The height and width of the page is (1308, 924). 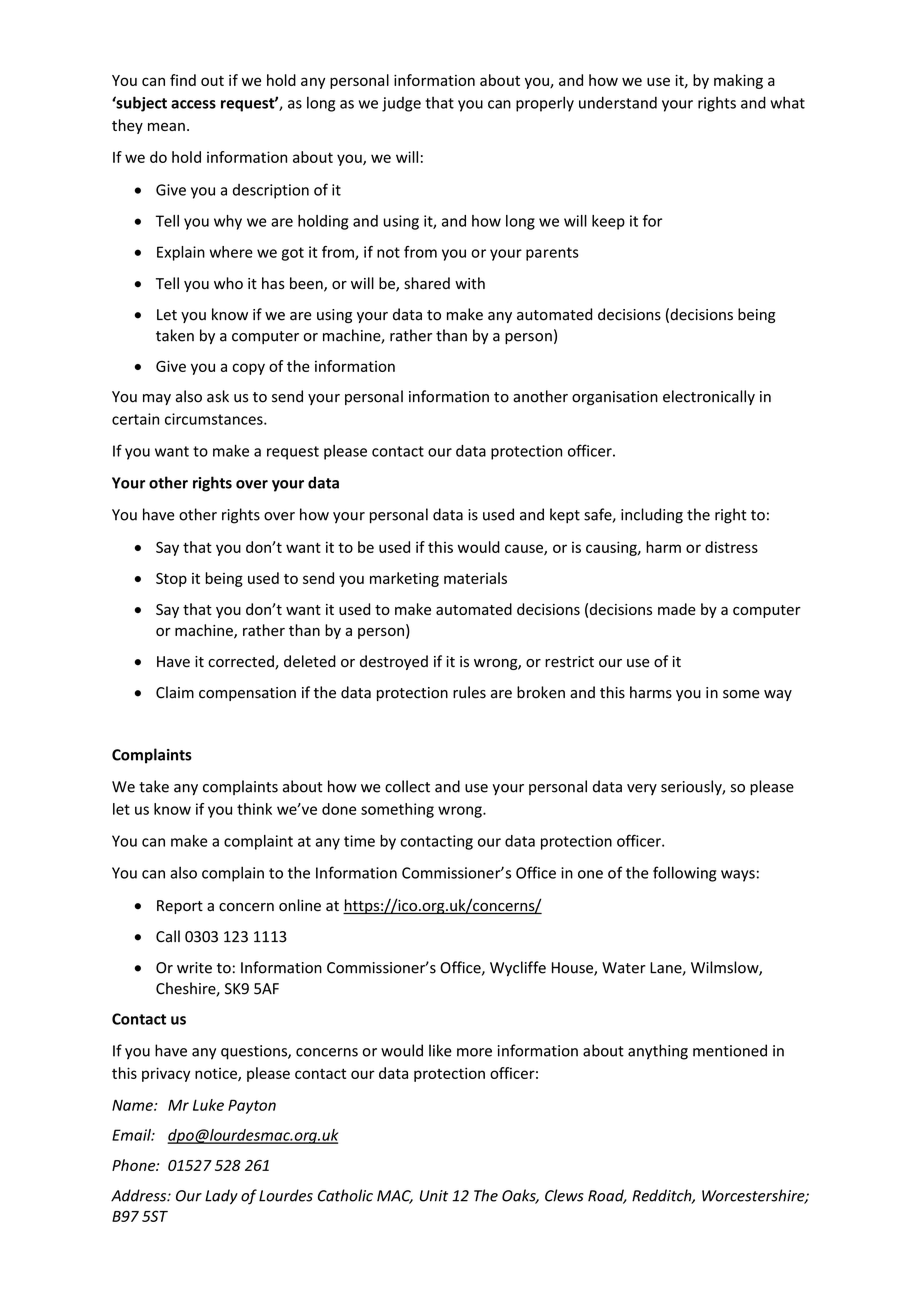 I want to click on materials, so click(x=475, y=578).
